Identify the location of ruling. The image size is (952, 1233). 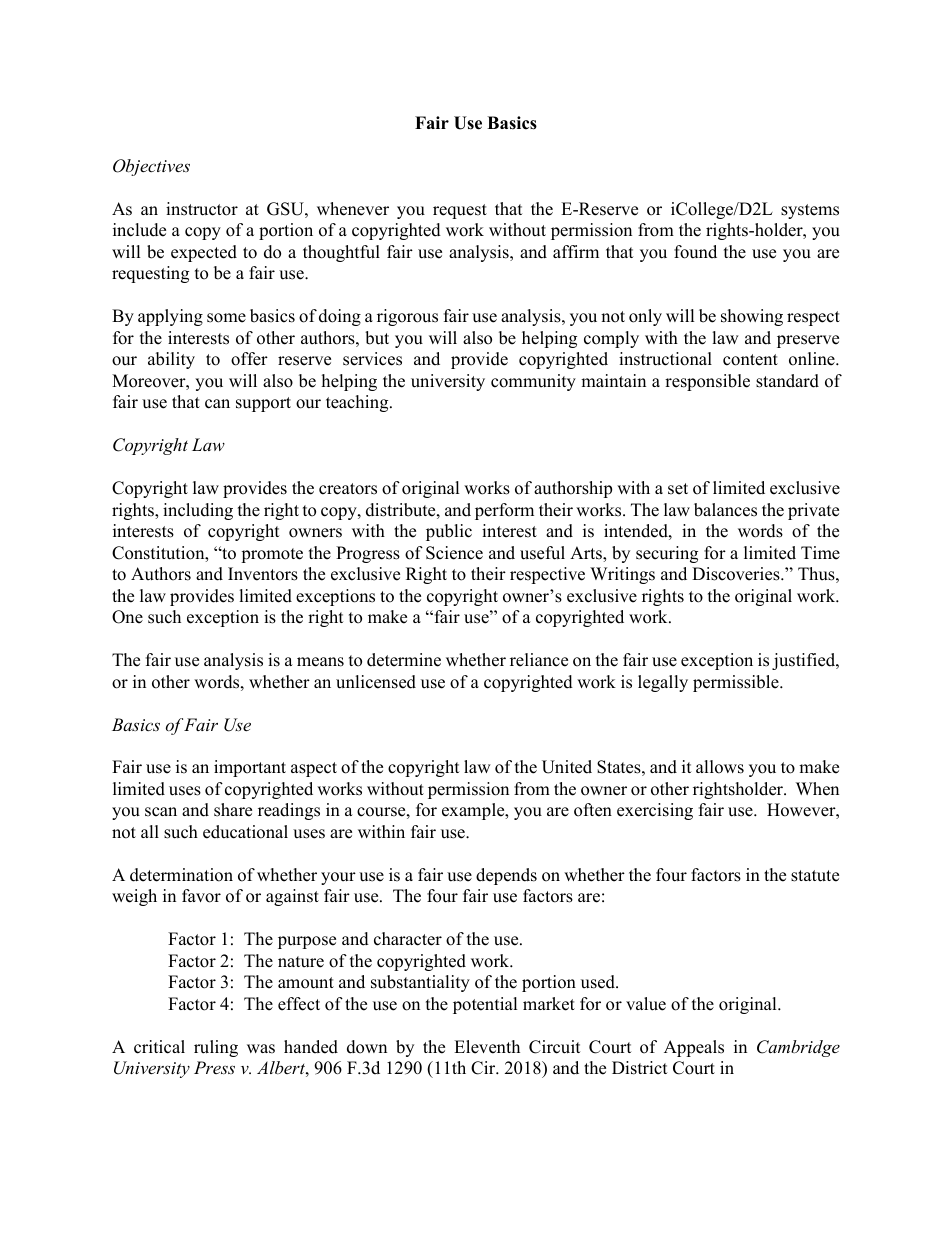
(216, 1048).
